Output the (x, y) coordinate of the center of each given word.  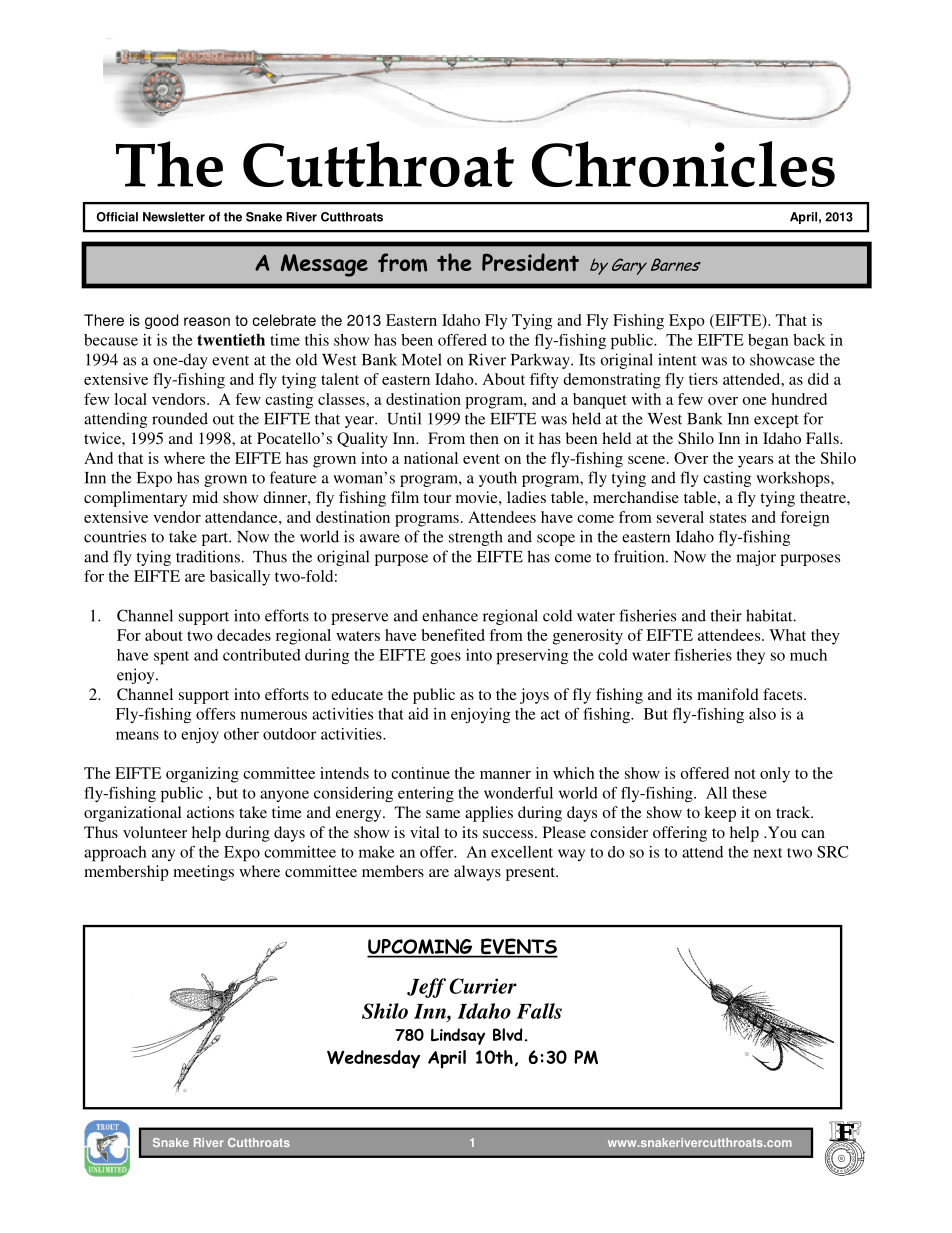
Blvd (508, 1034)
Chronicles (683, 164)
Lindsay (458, 1036)
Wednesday (373, 1059)
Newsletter (174, 217)
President (530, 262)
